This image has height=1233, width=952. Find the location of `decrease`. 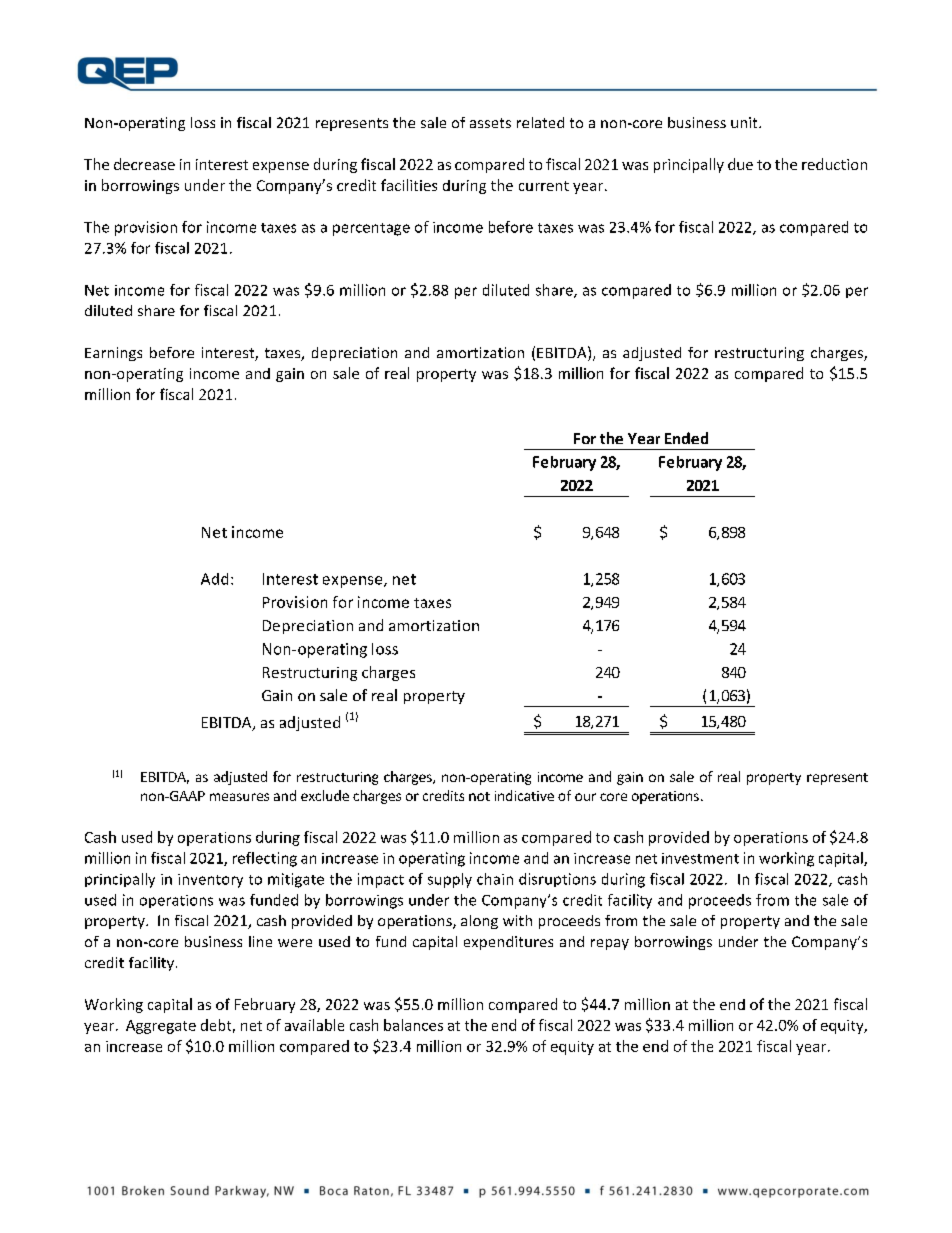

decrease is located at coordinates (144, 164).
